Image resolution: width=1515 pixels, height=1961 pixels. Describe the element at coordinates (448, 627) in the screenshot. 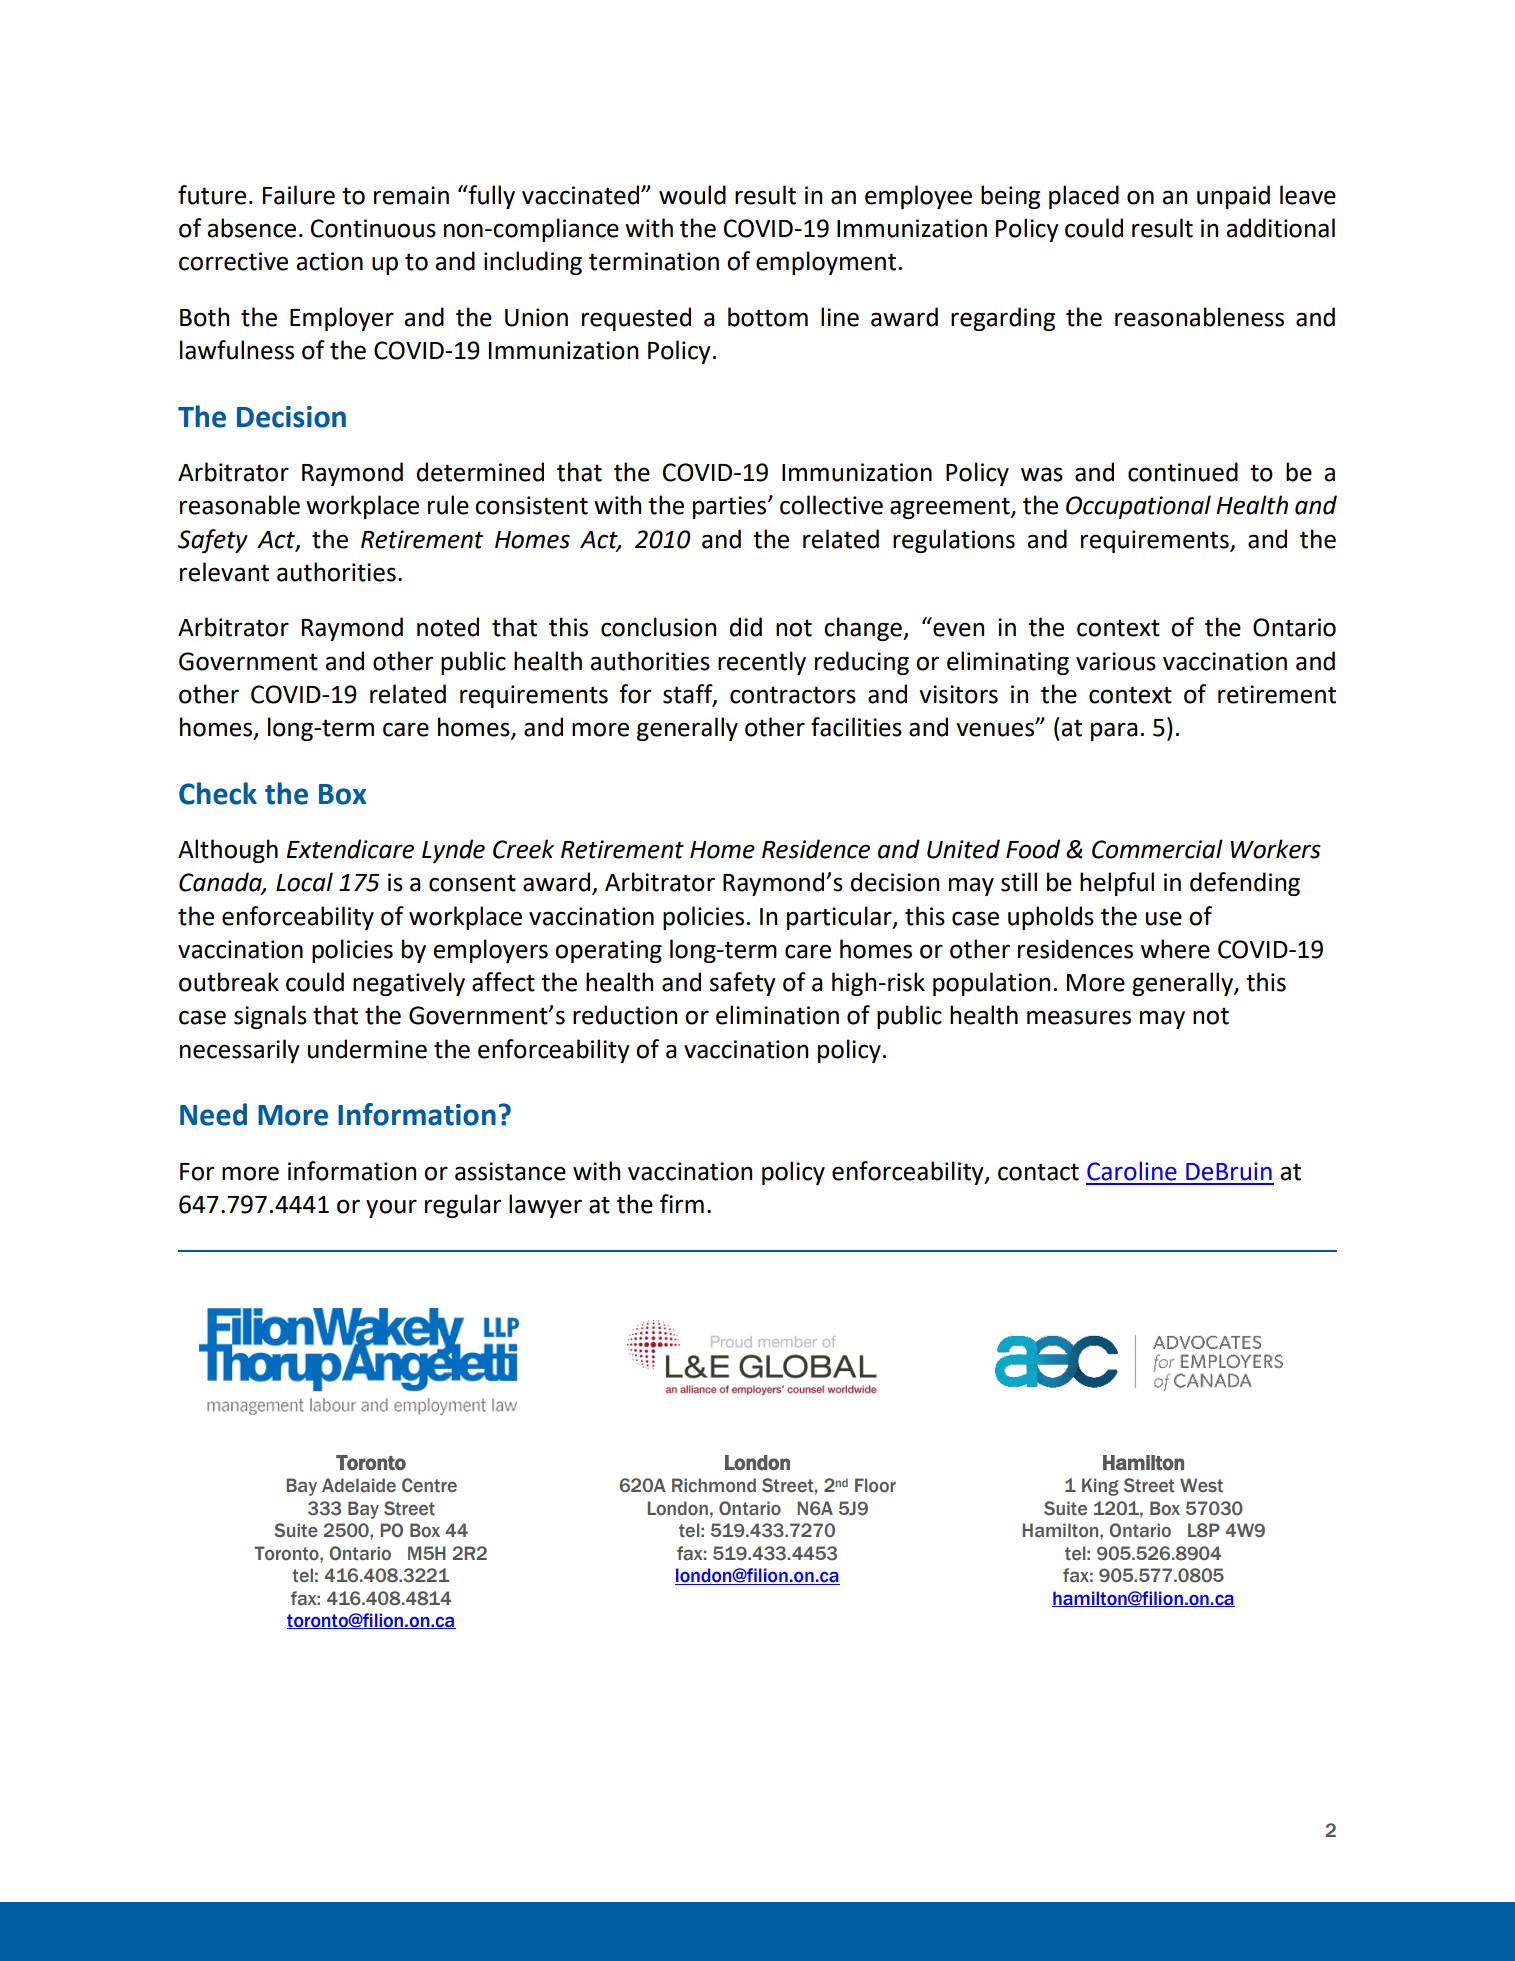

I see `noted` at that location.
